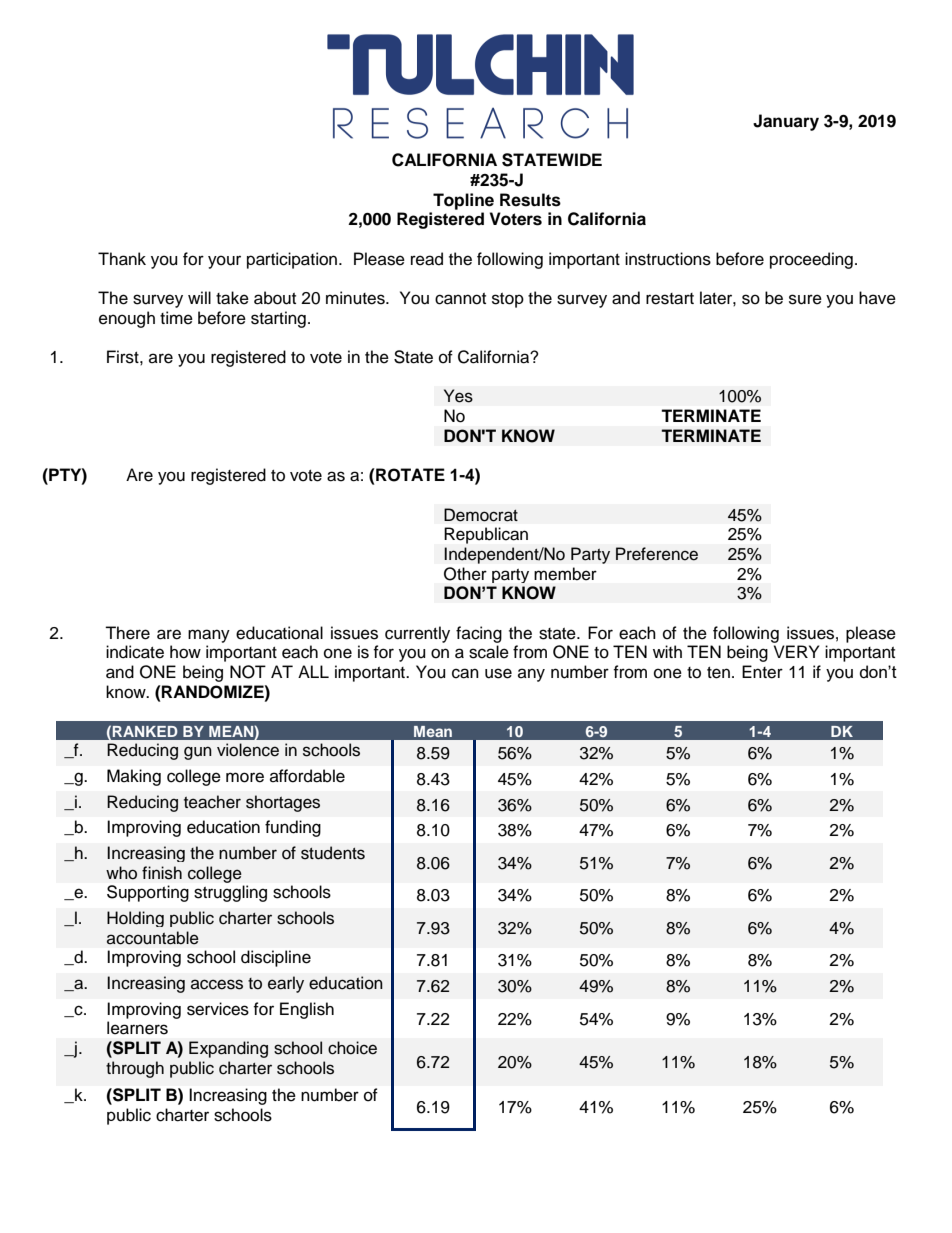 The width and height of the document is (952, 1233). Describe the element at coordinates (228, 1049) in the document. I see `Expanding` at that location.
